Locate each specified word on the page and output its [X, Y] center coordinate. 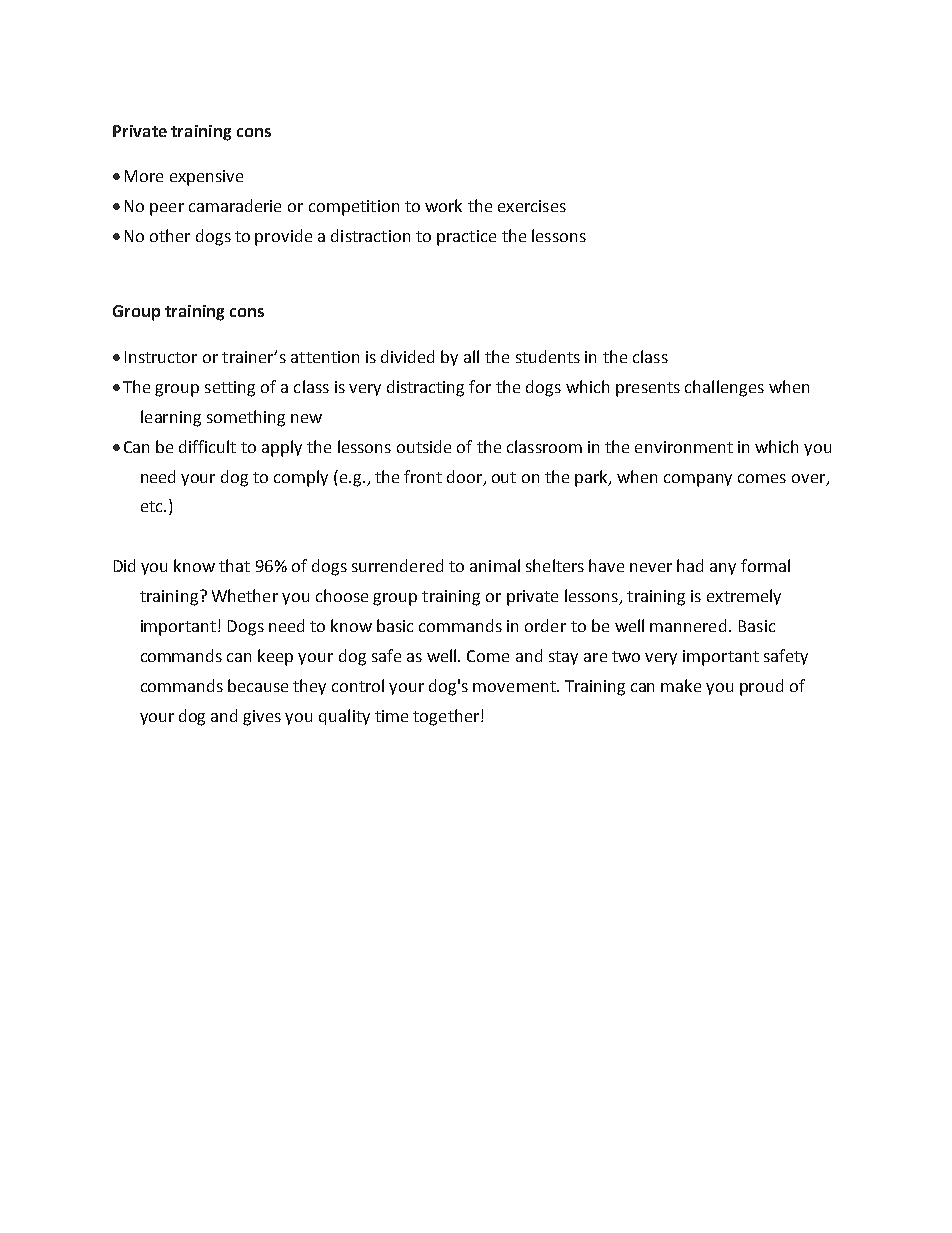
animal [495, 565]
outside [424, 446]
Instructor [161, 357]
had [690, 565]
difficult [207, 446]
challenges [724, 388]
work [443, 205]
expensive [206, 178]
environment [684, 447]
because [258, 685]
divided [407, 356]
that [234, 565]
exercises [532, 206]
